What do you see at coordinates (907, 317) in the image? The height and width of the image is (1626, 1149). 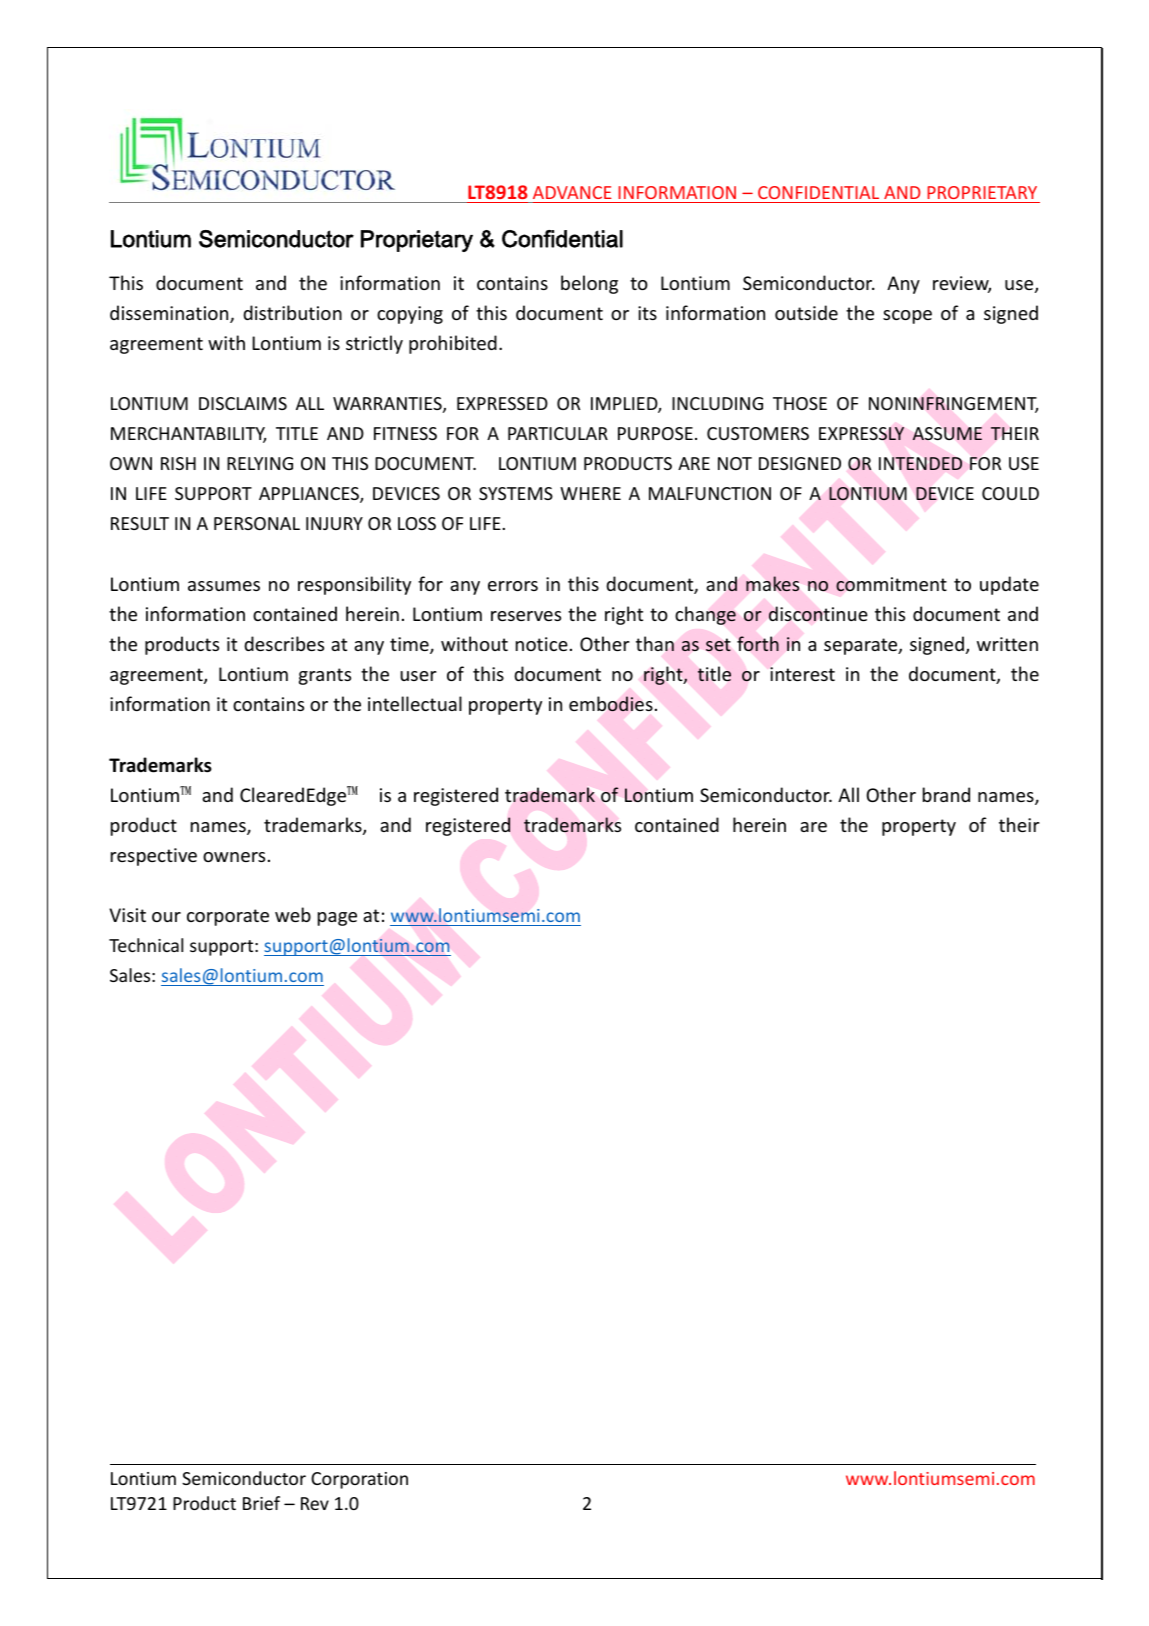 I see `scope` at bounding box center [907, 317].
